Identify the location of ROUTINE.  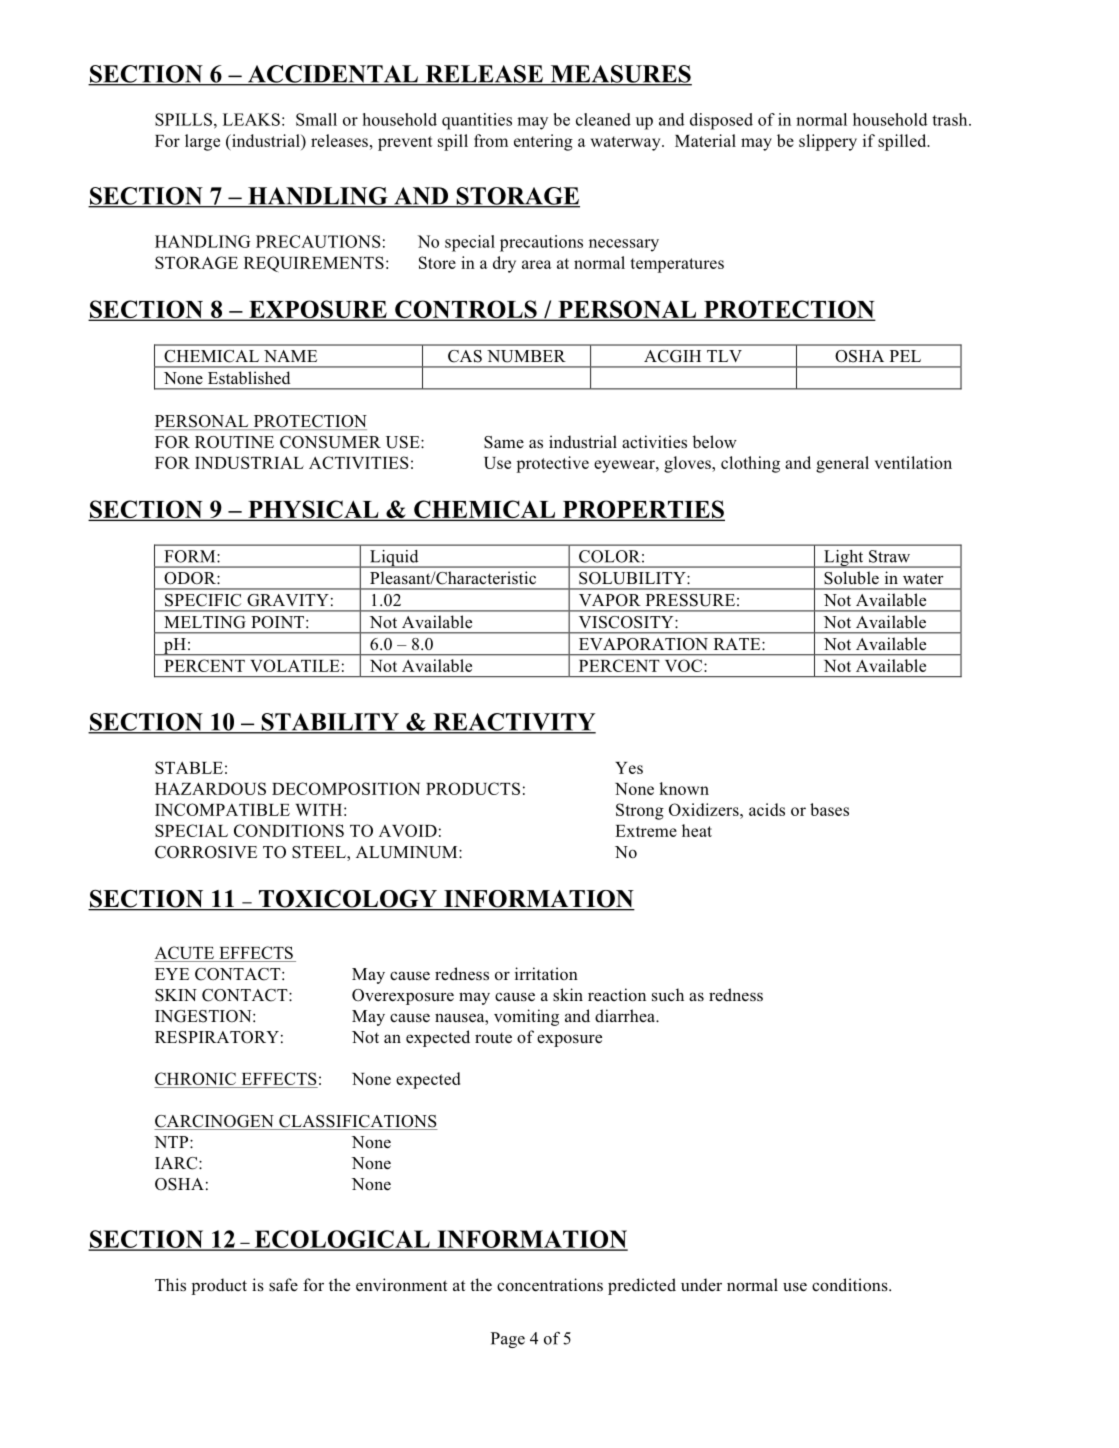
(234, 442).
